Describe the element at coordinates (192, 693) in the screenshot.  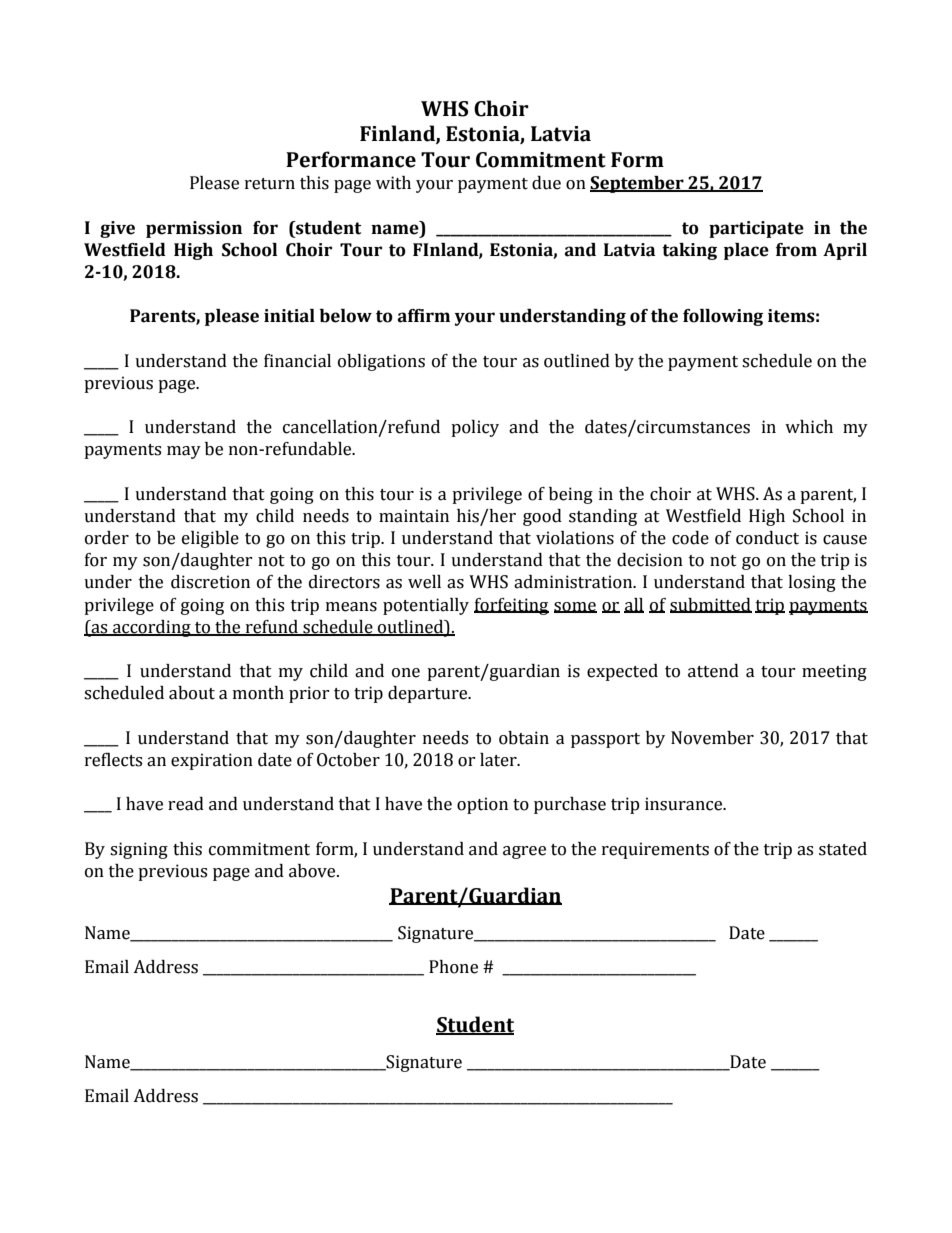
I see `about` at that location.
